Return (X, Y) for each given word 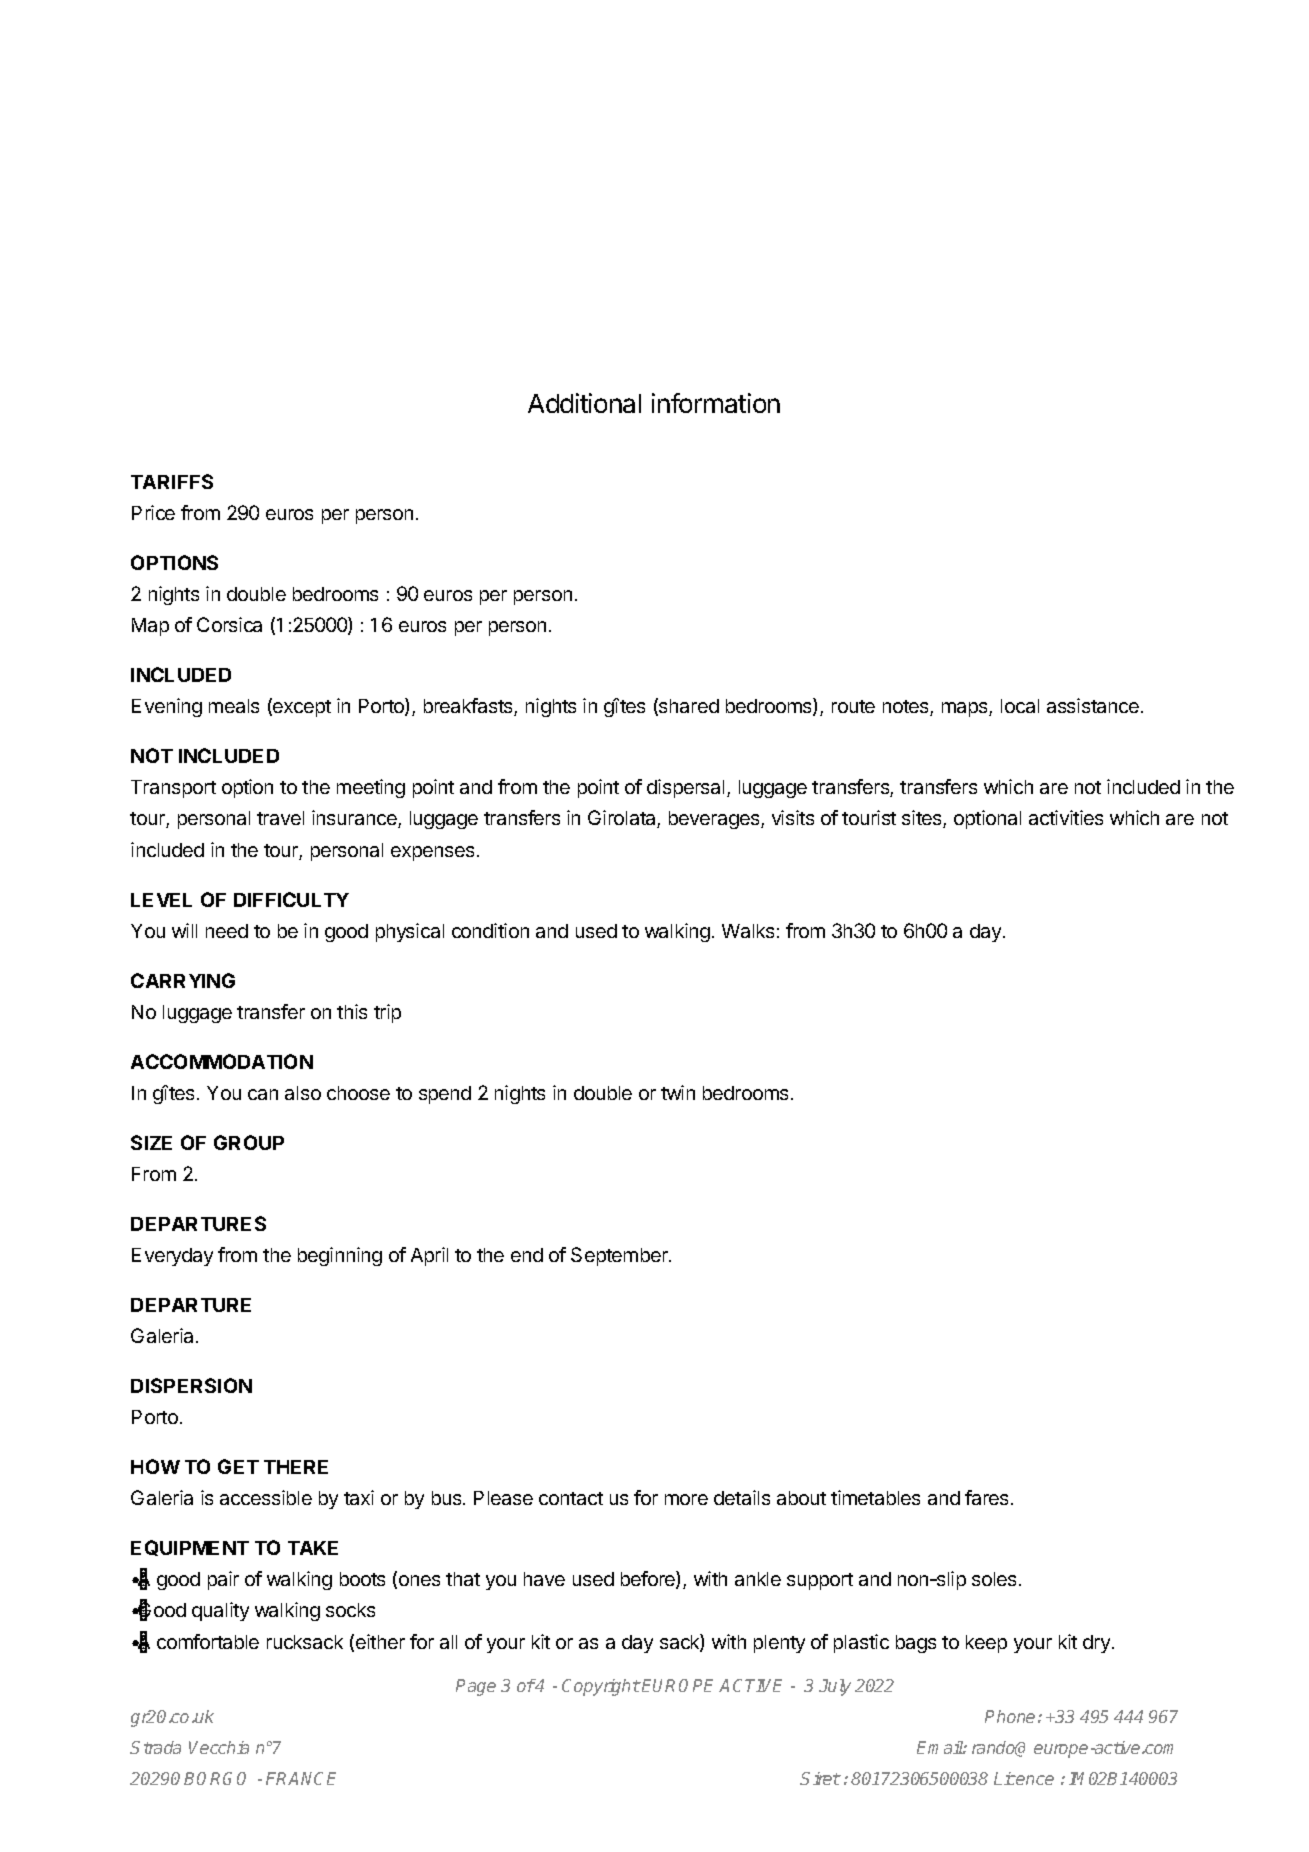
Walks (748, 931)
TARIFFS (172, 481)
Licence (1024, 1778)
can (263, 1094)
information (716, 403)
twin (678, 1092)
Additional (584, 403)
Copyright (601, 1687)
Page (476, 1687)
